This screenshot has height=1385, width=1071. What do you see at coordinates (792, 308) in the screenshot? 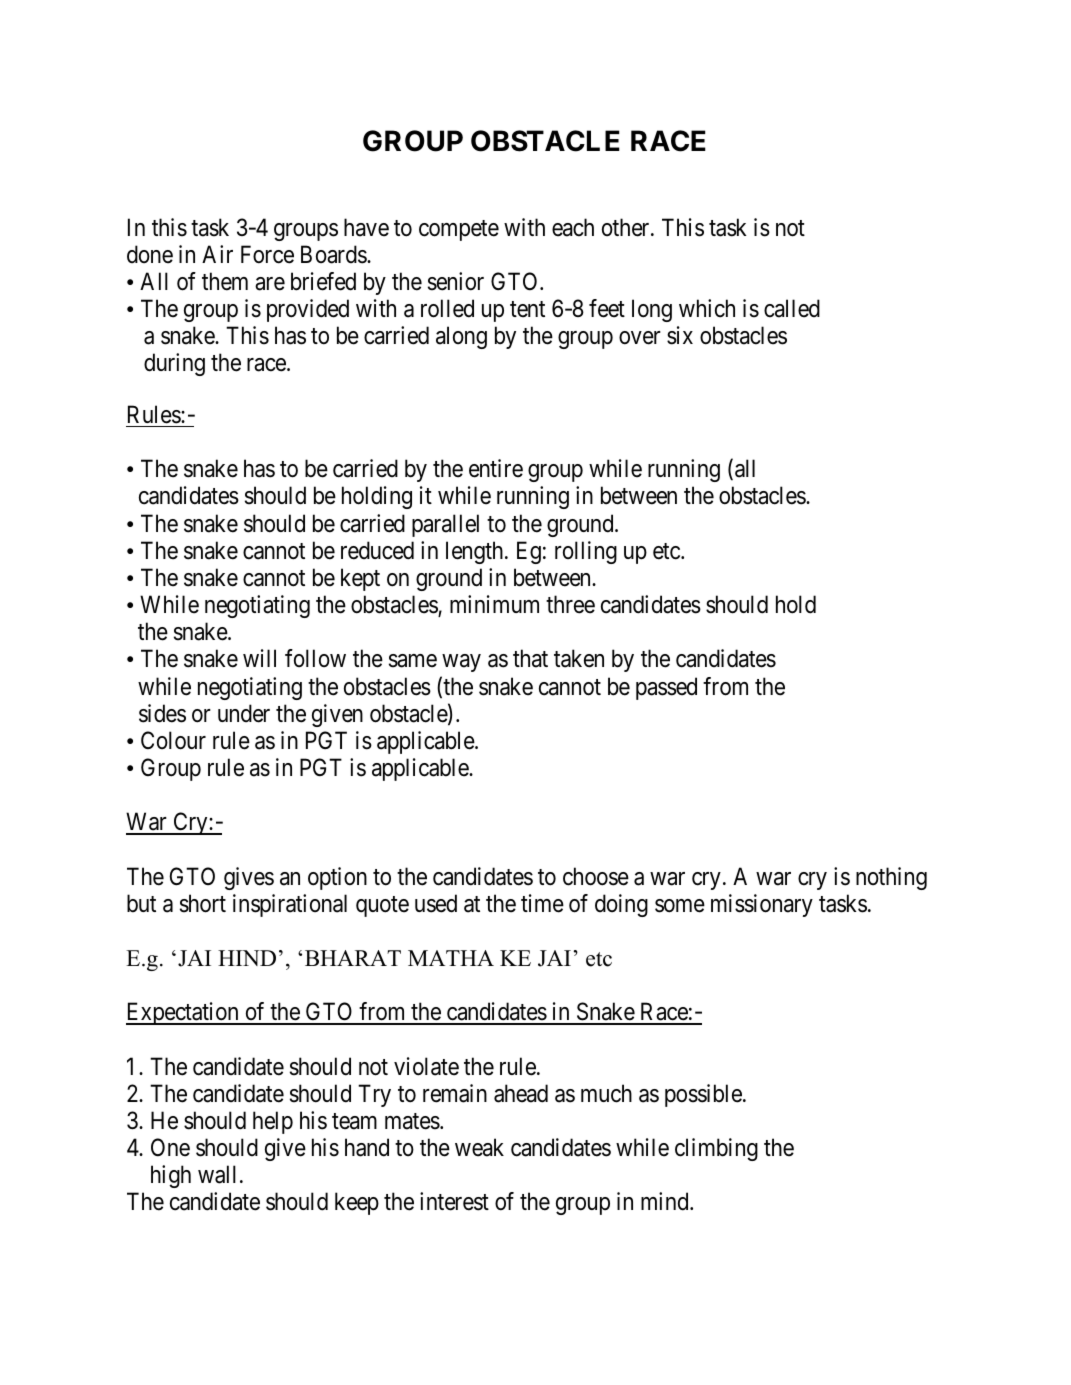
I see `called` at bounding box center [792, 308].
